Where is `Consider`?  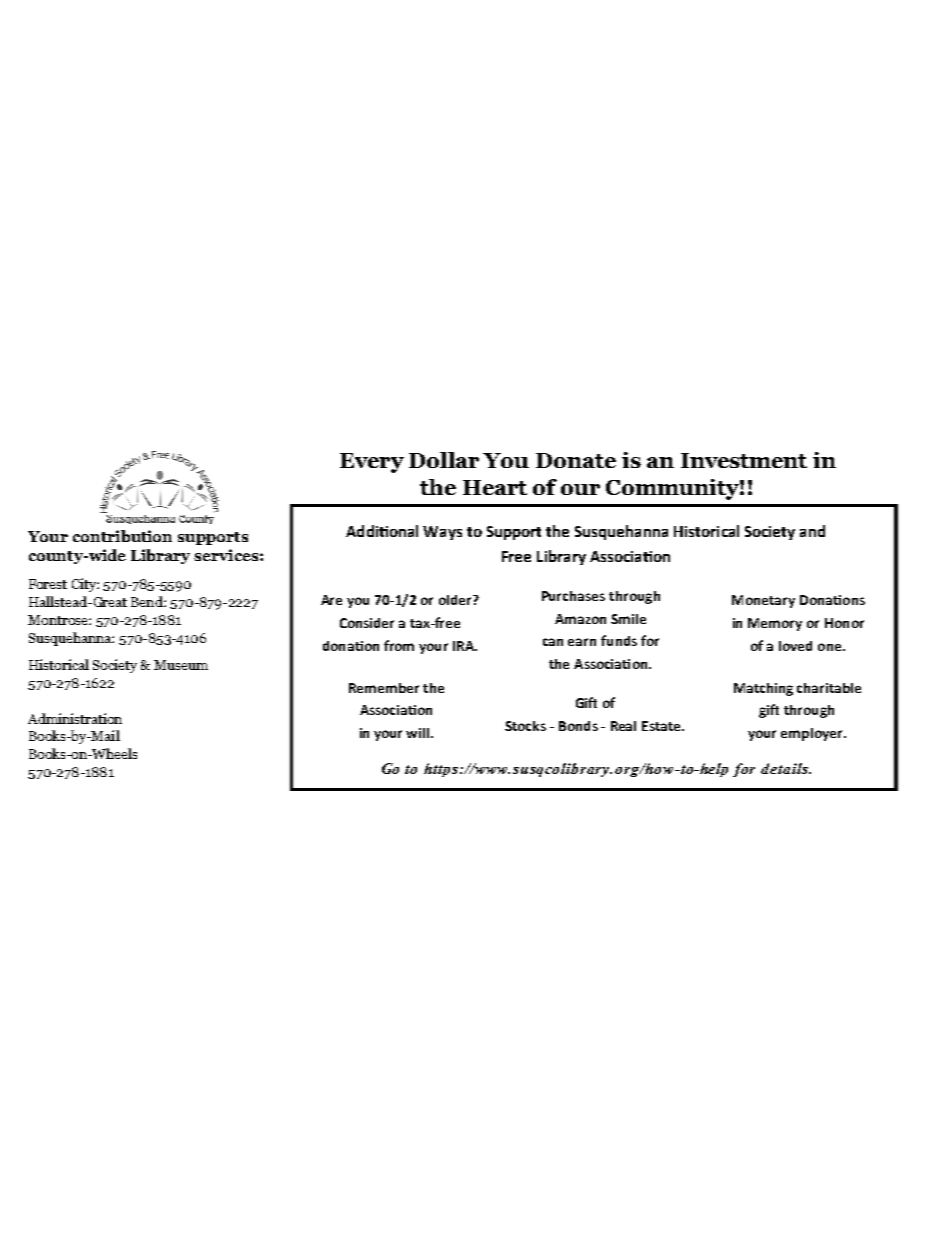
Consider is located at coordinates (367, 623).
